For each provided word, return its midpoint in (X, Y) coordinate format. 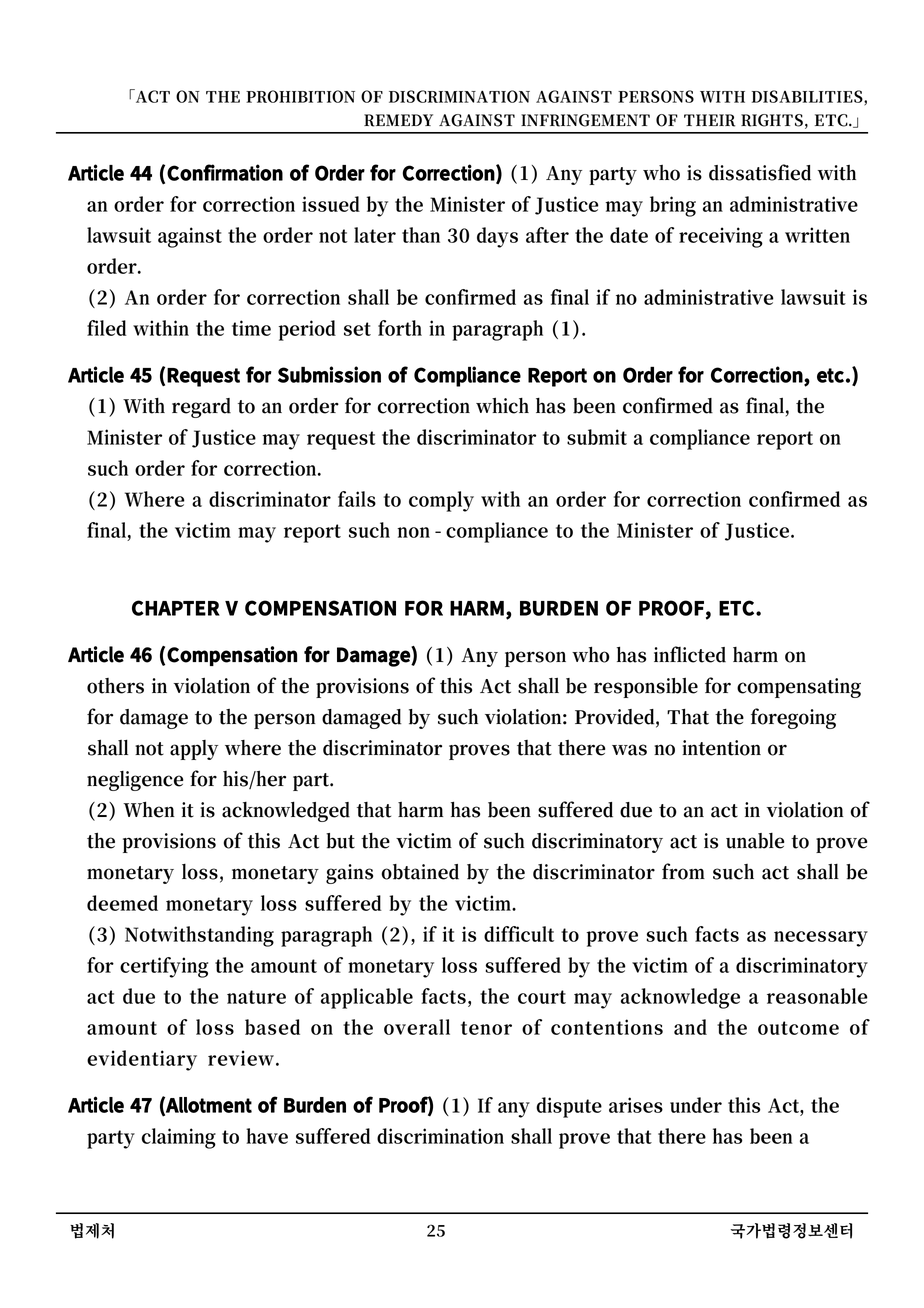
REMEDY (398, 120)
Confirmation (225, 172)
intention (721, 748)
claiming (179, 1138)
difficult (519, 934)
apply (194, 750)
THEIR (709, 120)
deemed (122, 903)
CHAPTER (176, 608)
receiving (721, 237)
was (629, 750)
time (251, 328)
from (683, 871)
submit (597, 437)
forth (400, 328)
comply (441, 501)
